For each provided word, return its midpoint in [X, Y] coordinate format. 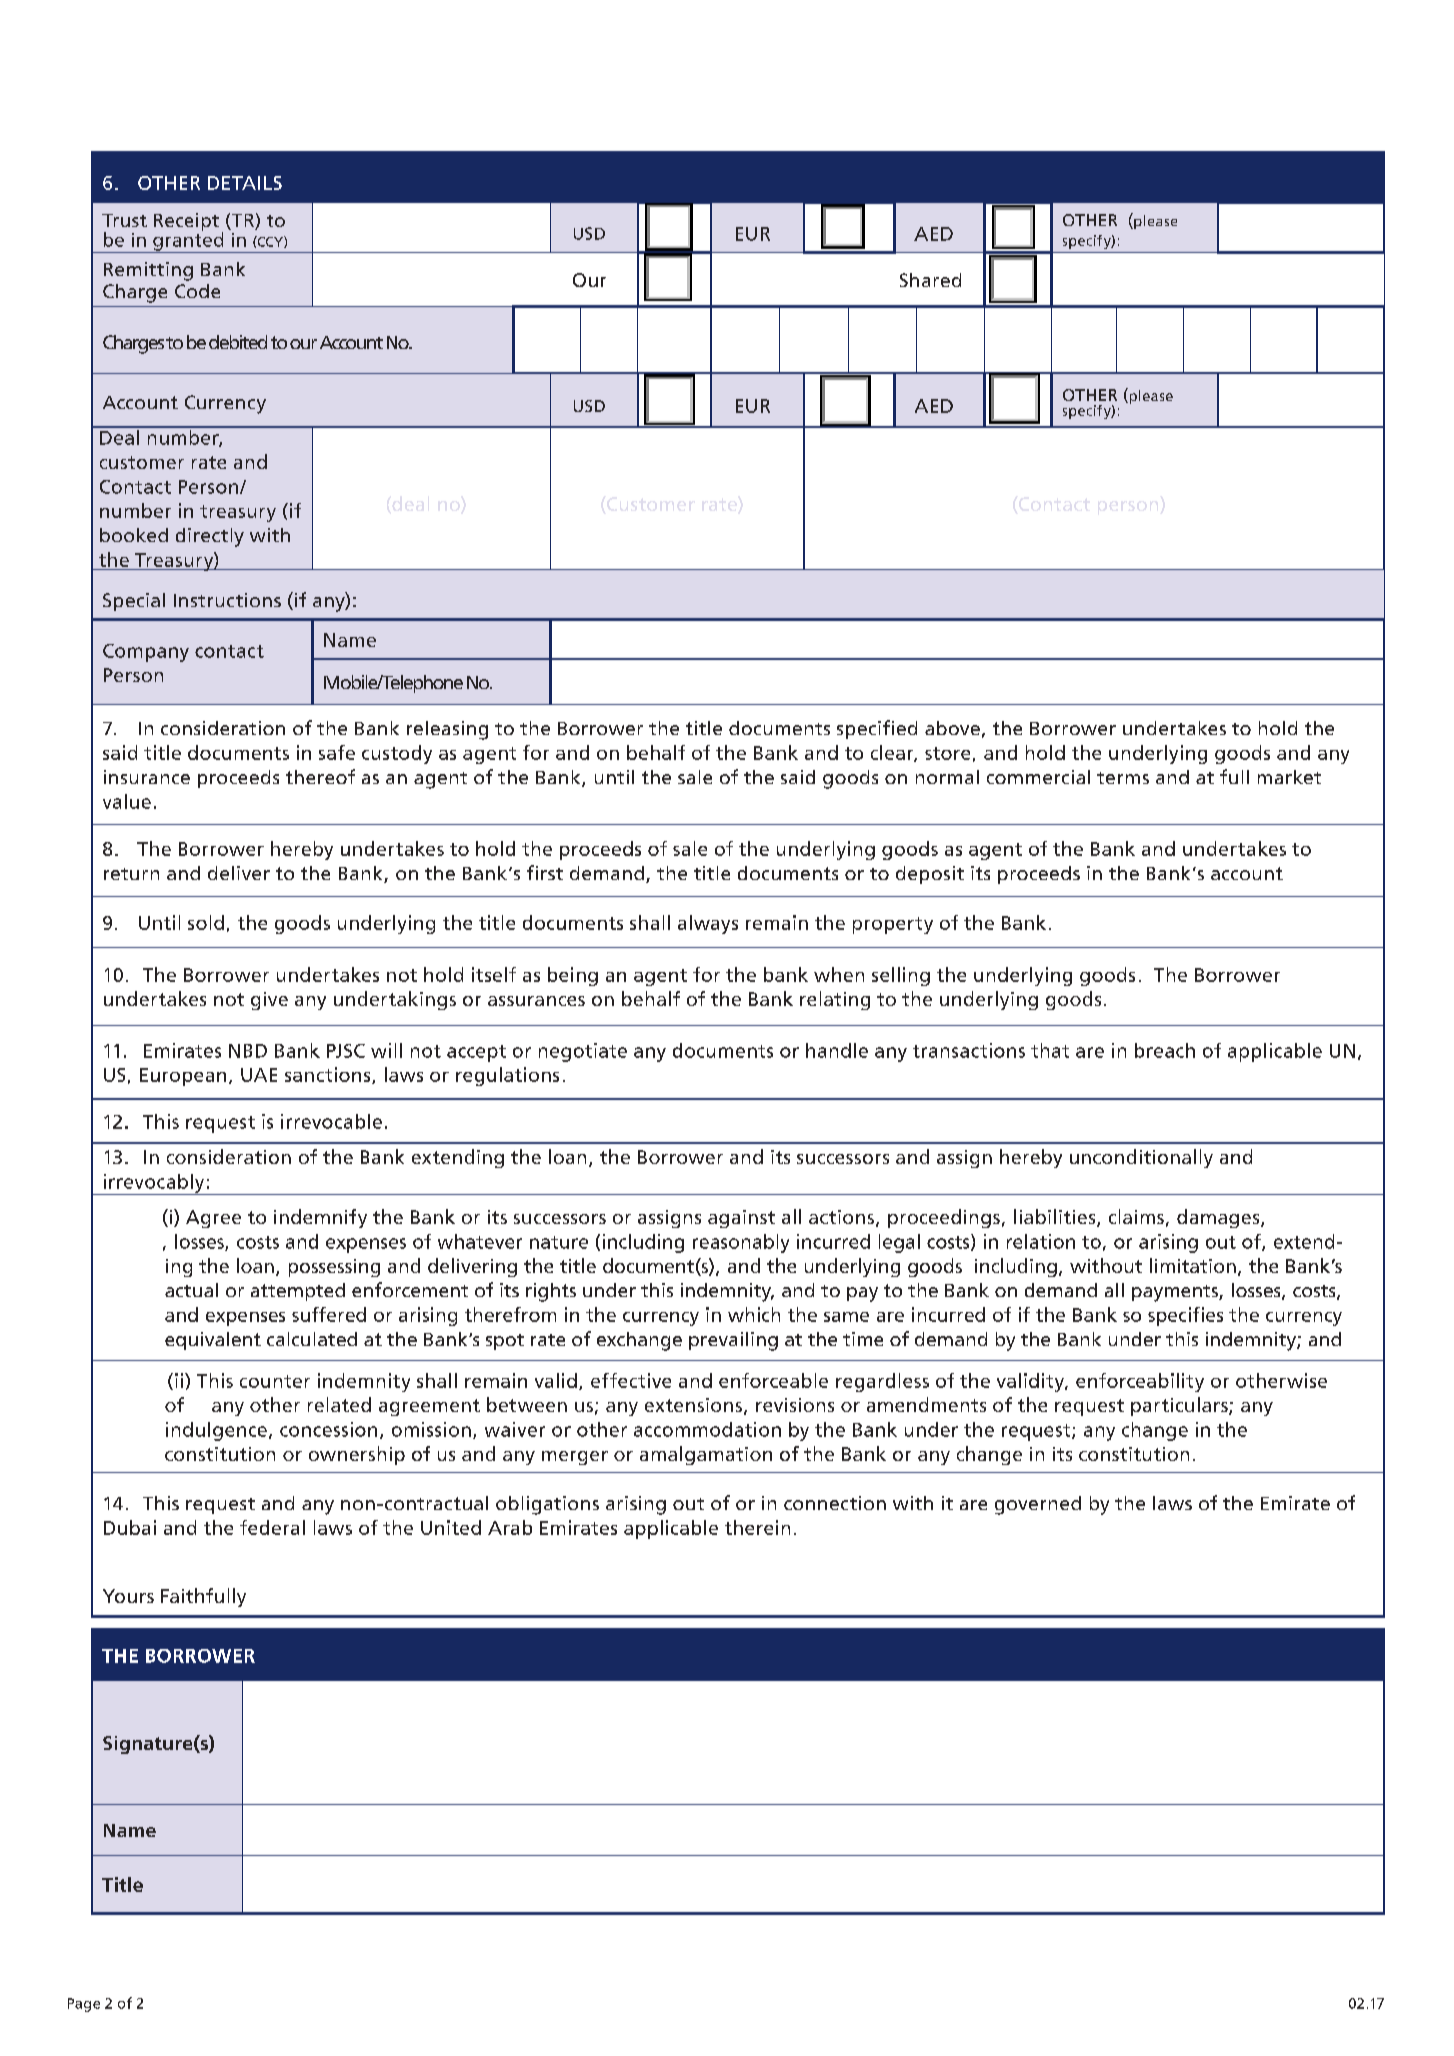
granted [188, 241]
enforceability [1140, 1382]
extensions [693, 1405]
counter [275, 1381]
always [708, 924]
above [952, 728]
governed [1038, 1505]
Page [84, 2005]
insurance [147, 777]
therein [757, 1527]
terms [1123, 778]
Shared [930, 280]
